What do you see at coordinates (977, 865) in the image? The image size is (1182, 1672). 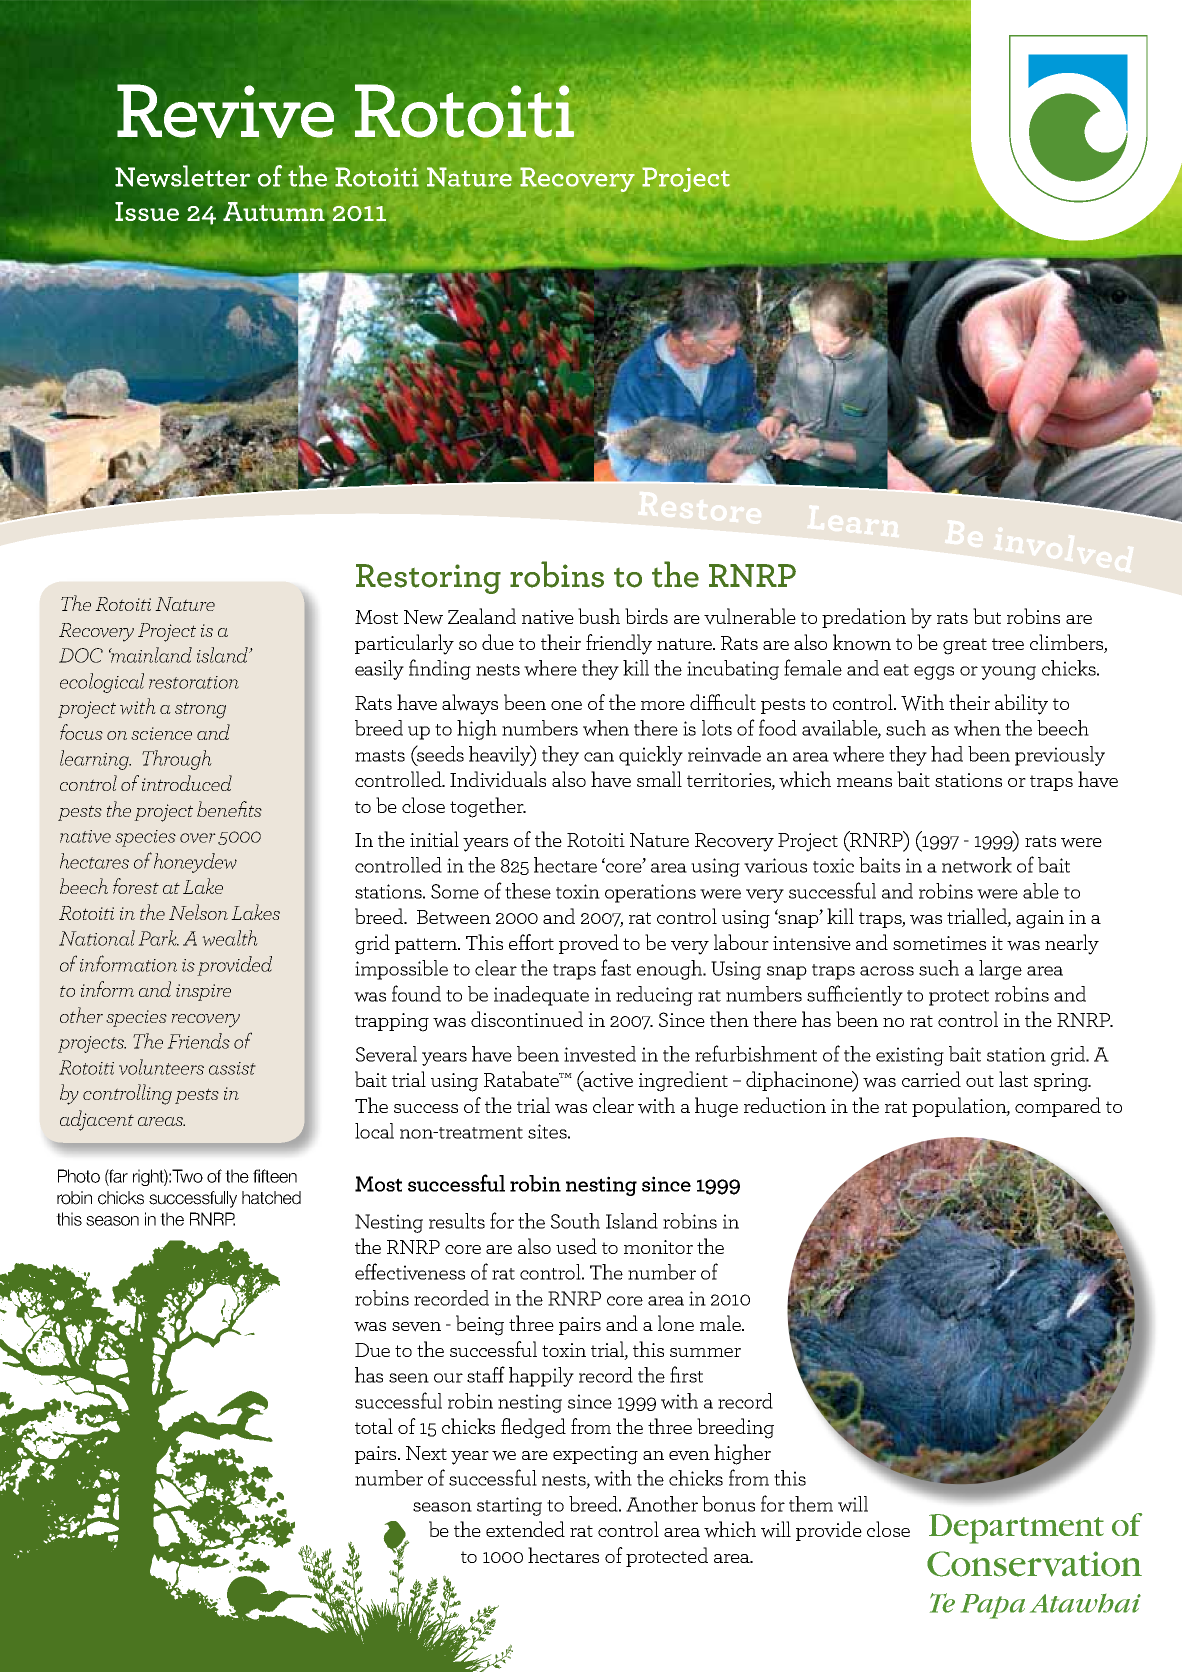 I see `network` at bounding box center [977, 865].
